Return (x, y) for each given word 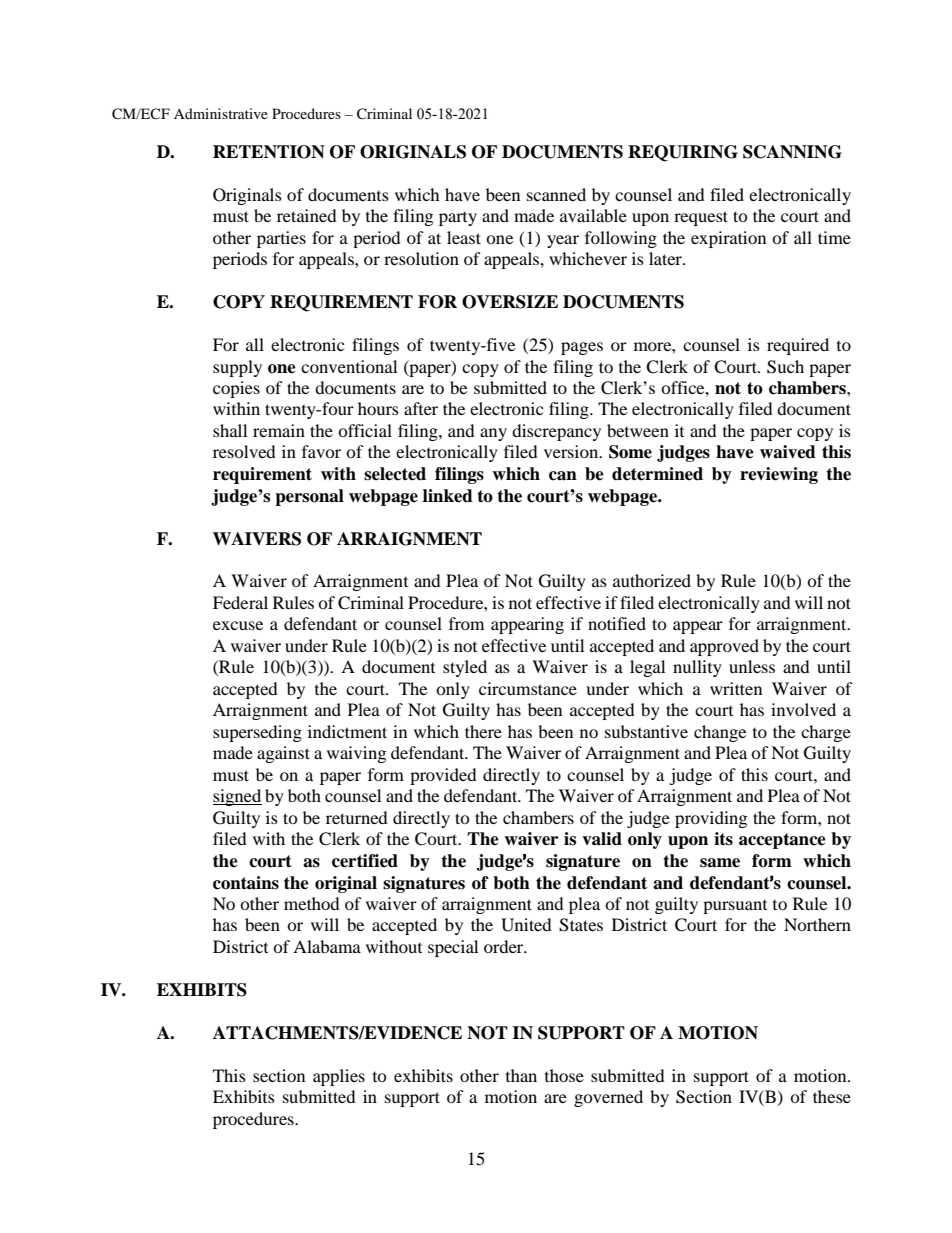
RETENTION (269, 152)
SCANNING (792, 152)
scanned (556, 194)
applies (339, 1077)
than (521, 1075)
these (832, 1096)
